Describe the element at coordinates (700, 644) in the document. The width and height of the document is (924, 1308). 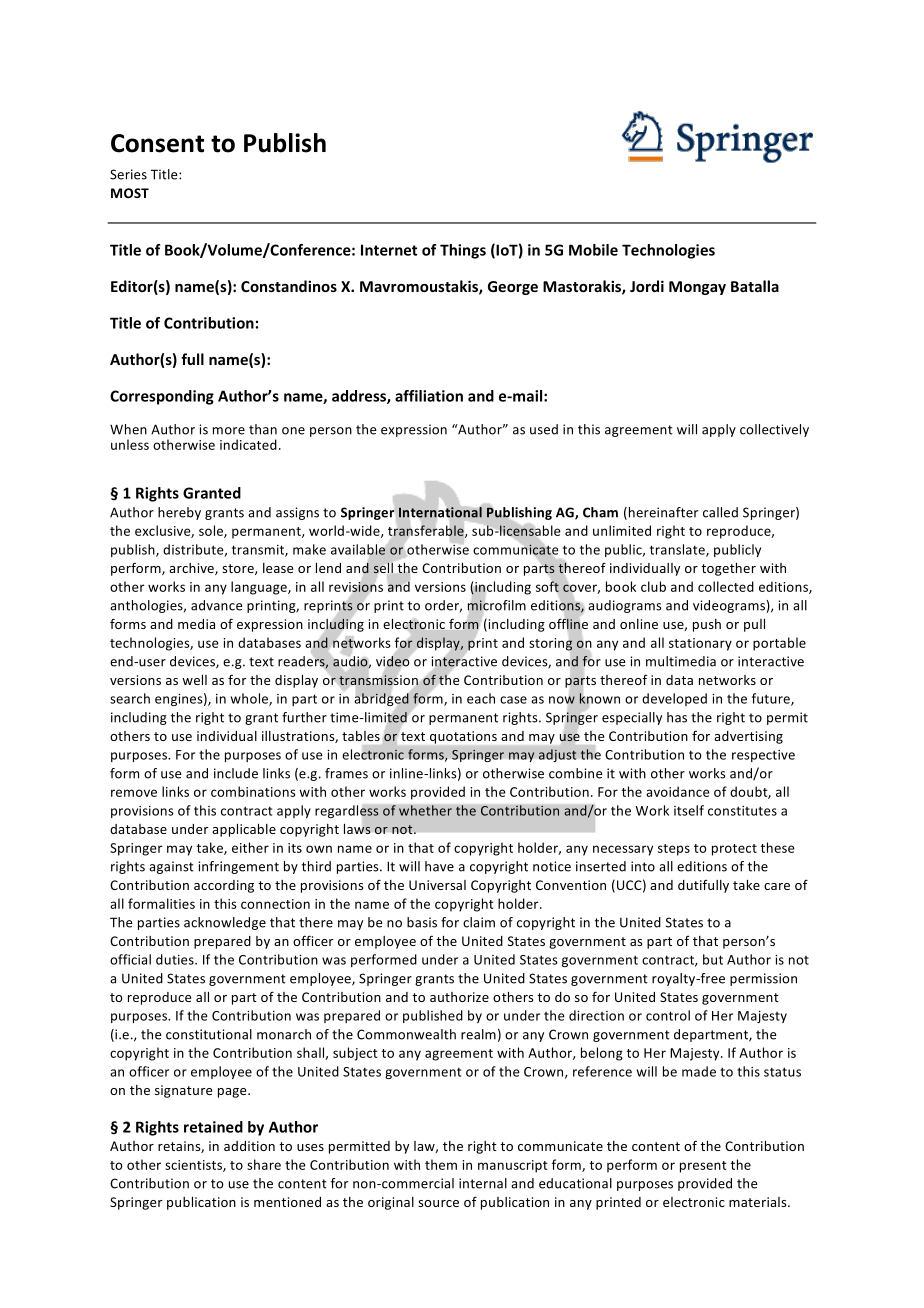
I see `stationary` at that location.
